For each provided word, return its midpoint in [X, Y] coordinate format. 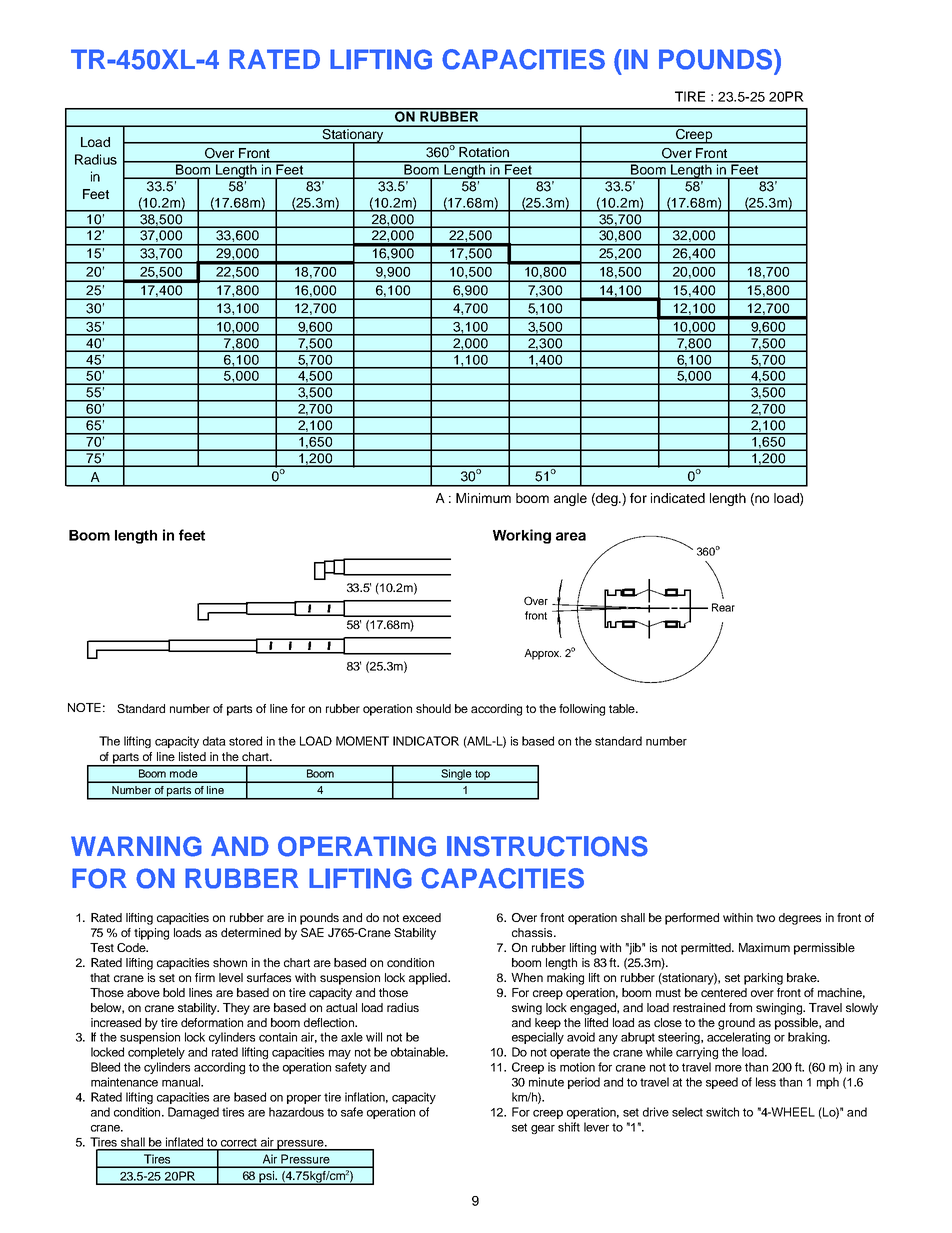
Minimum [483, 498]
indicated [678, 498]
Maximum [764, 947]
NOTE [84, 707]
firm [205, 977]
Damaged [193, 1113]
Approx [542, 654]
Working [522, 536]
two [765, 918]
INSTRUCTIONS [547, 846]
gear [543, 1129]
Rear [723, 607]
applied [429, 979]
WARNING [136, 846]
